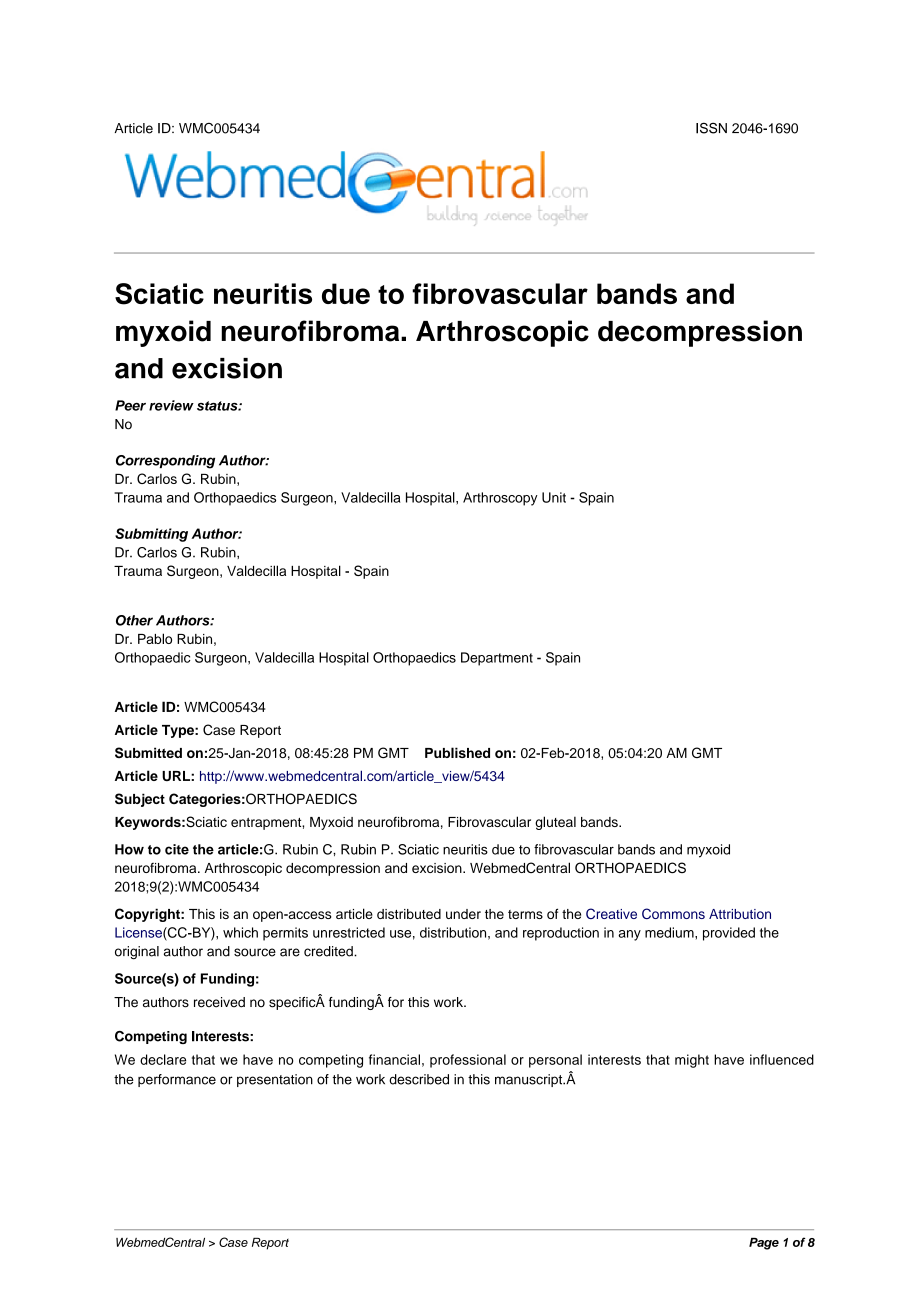  What do you see at coordinates (500, 499) in the document?
I see `Arthroscopy` at bounding box center [500, 499].
